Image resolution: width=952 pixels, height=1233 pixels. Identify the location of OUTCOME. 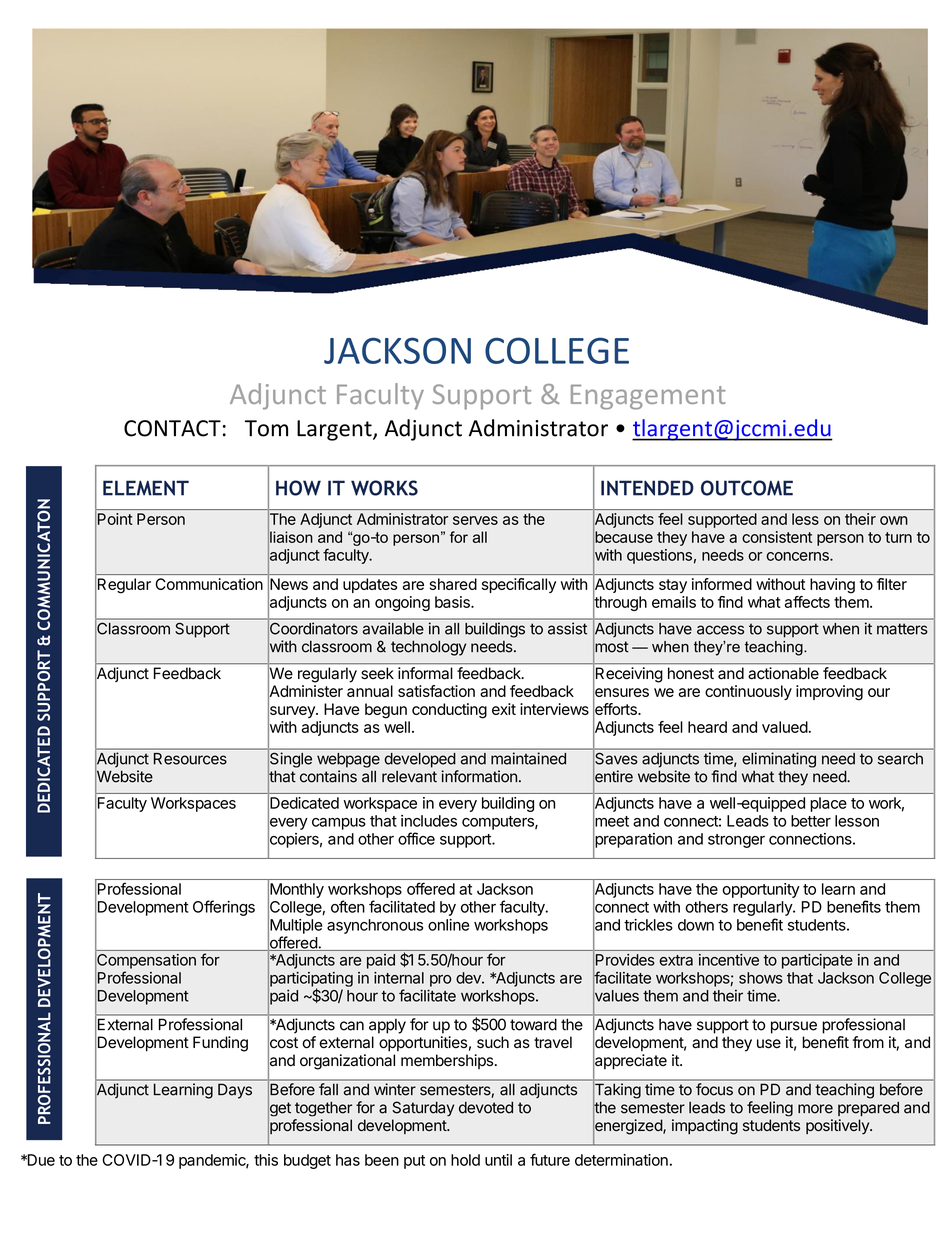
(747, 488).
